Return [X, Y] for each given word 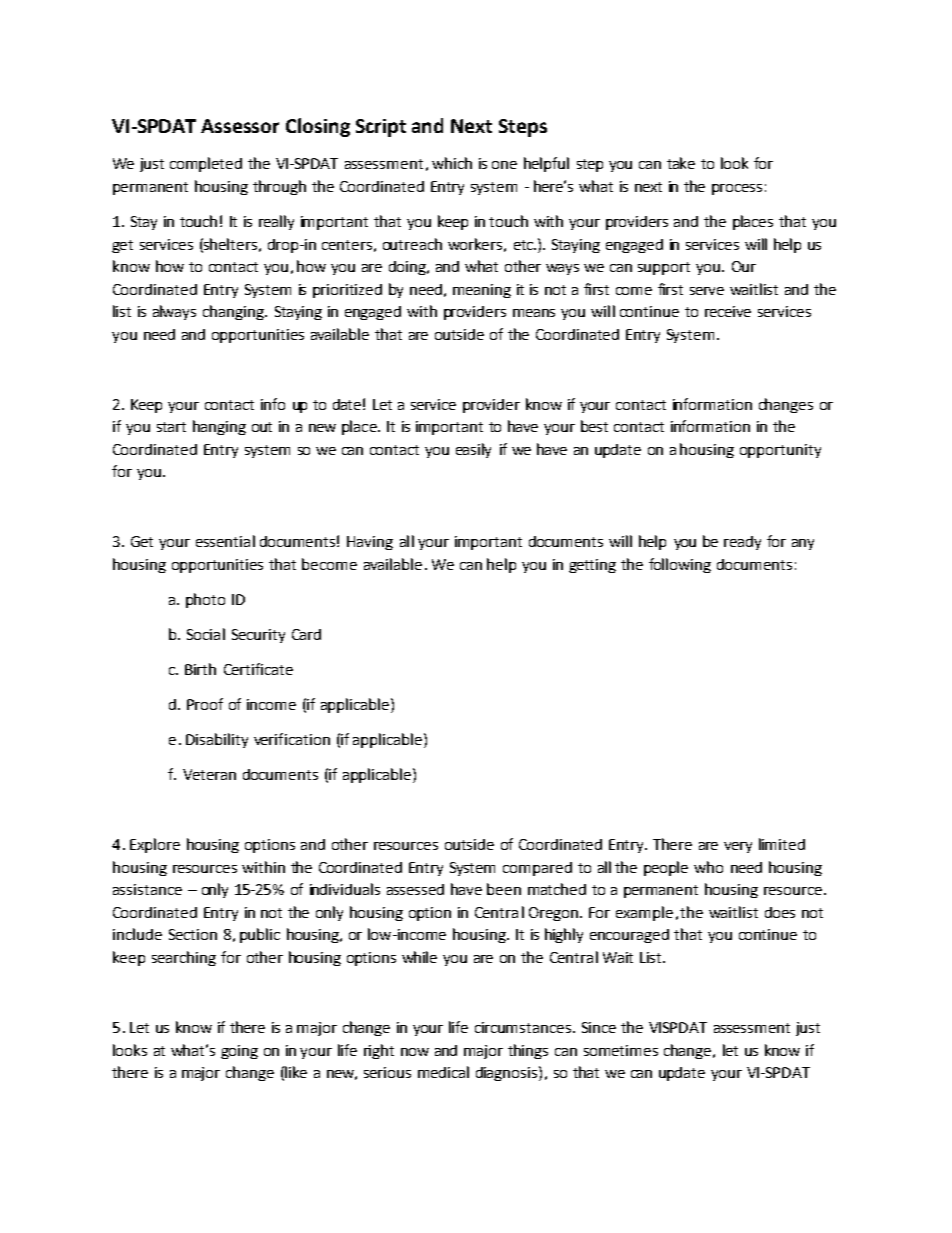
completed [206, 164]
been [504, 889]
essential [225, 541]
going [239, 1052]
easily [473, 450]
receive [728, 311]
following [680, 565]
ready [742, 543]
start [171, 427]
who [708, 867]
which [452, 163]
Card [306, 634]
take [681, 163]
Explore [155, 845]
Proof [205, 704]
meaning [482, 291]
